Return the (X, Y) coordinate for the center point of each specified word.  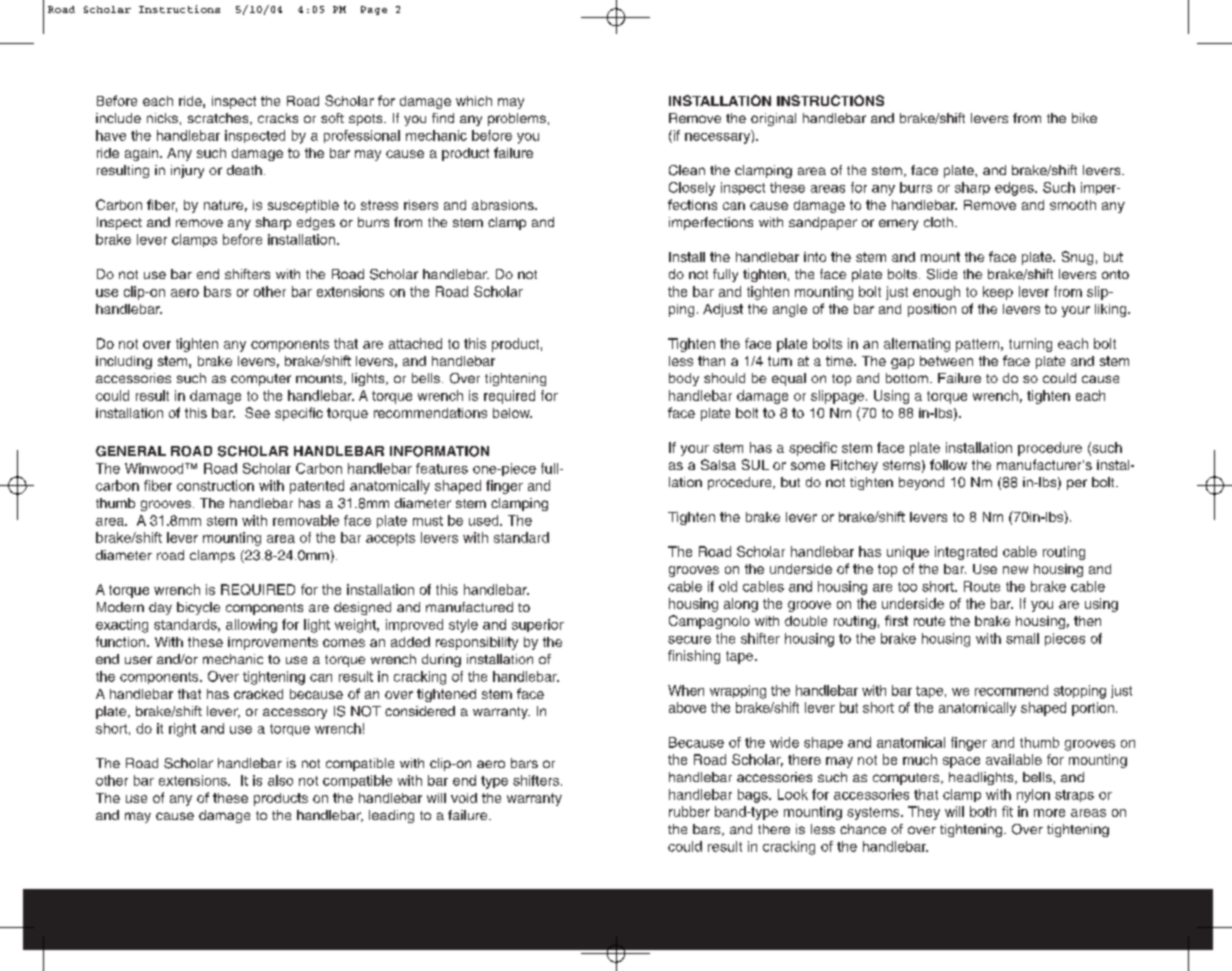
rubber (689, 811)
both (983, 811)
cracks (278, 118)
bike (1084, 118)
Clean (687, 170)
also (280, 780)
